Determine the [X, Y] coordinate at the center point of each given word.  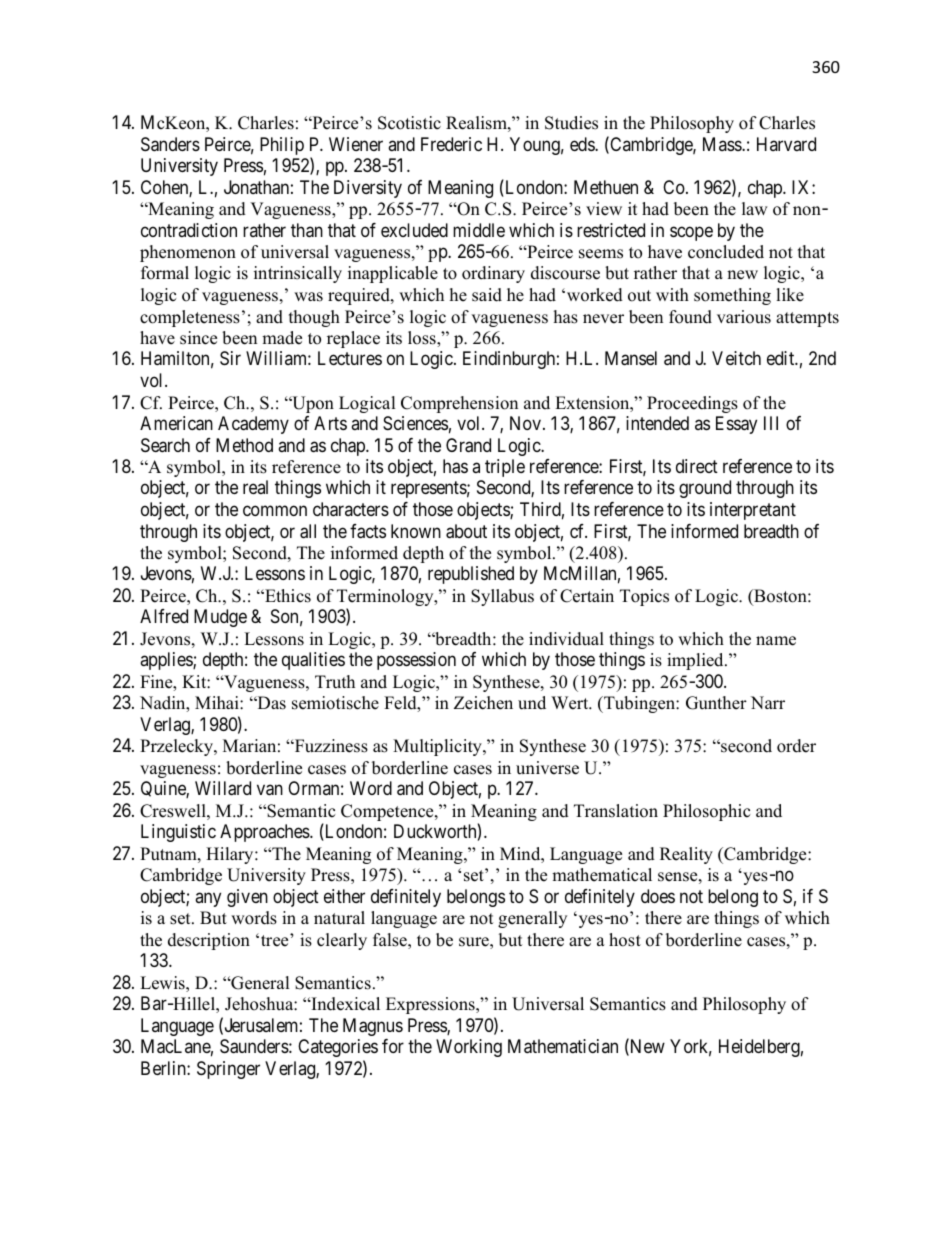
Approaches [265, 833]
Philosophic [706, 812]
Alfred [164, 616]
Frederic [451, 144]
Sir [230, 358]
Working [469, 1048]
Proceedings [692, 404]
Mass [723, 144]
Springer [228, 1070]
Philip [282, 146]
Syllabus [502, 597]
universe [547, 768]
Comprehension [459, 404]
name [776, 641]
